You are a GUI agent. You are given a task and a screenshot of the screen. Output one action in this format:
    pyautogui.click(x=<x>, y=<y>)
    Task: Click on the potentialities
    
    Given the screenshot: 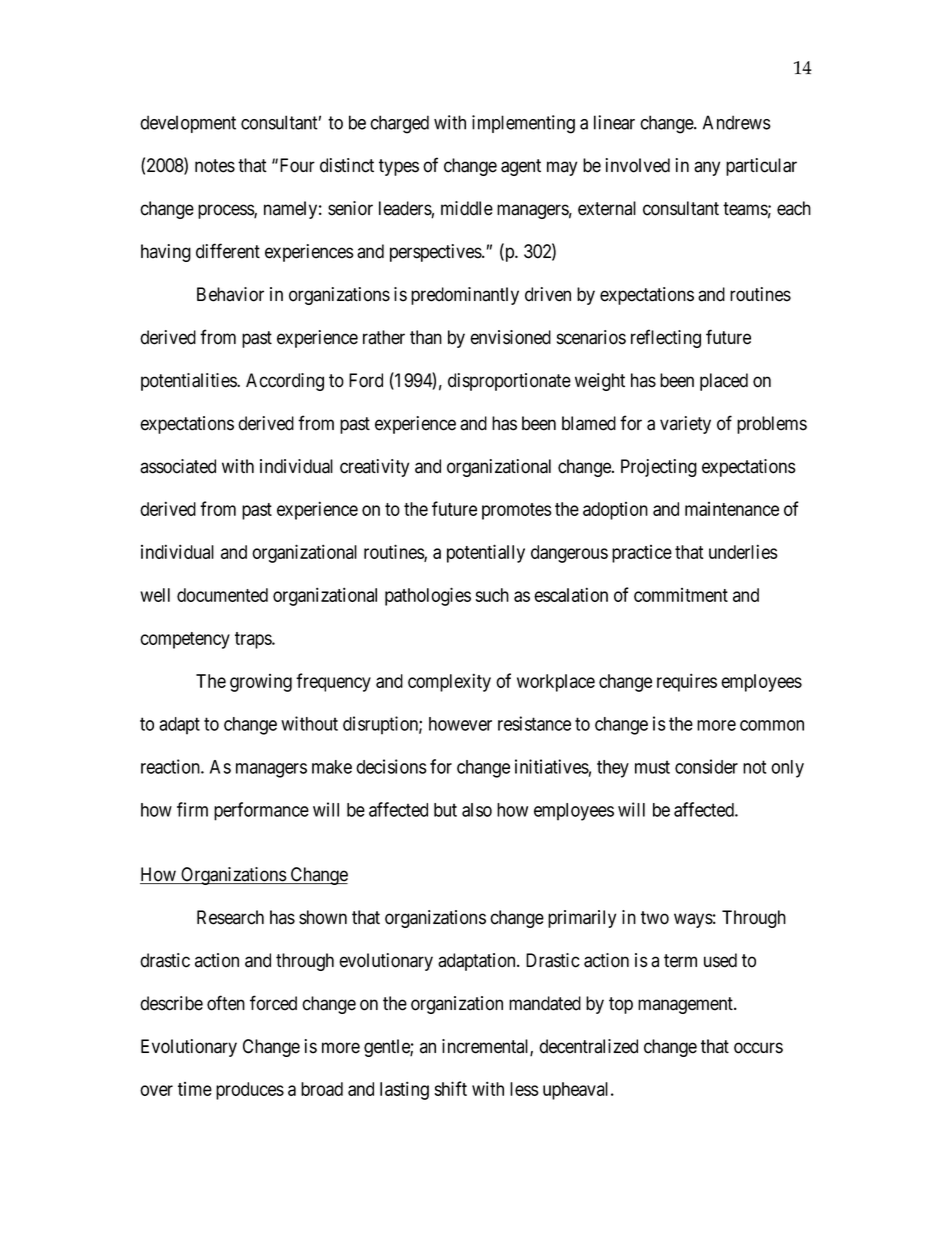 What is the action you would take?
    pyautogui.click(x=189, y=382)
